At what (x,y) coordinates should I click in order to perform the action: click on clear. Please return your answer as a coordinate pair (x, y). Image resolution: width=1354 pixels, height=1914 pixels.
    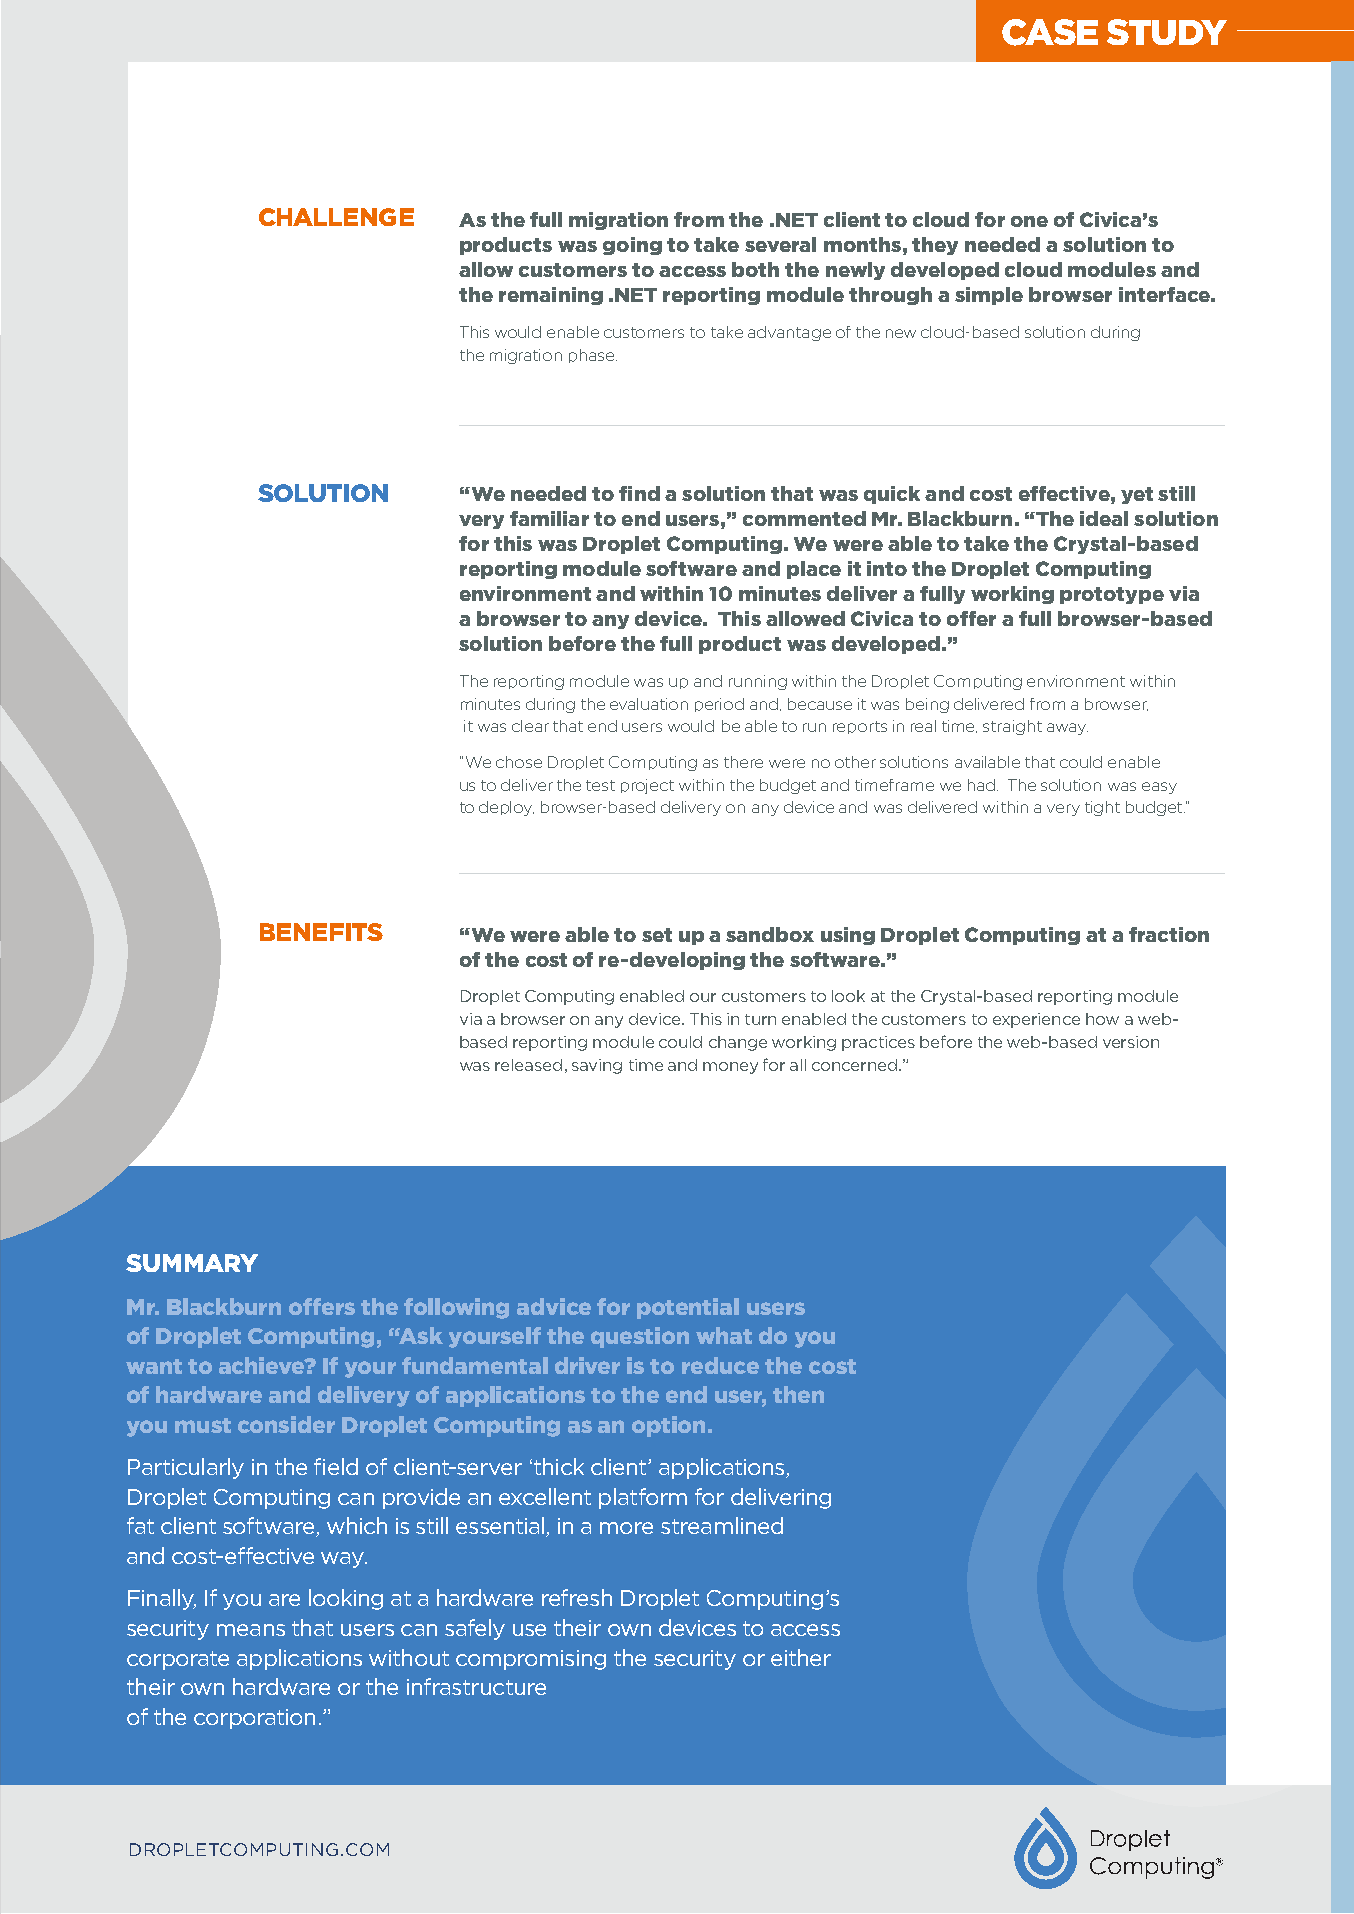
    Looking at the image, I should click on (530, 726).
